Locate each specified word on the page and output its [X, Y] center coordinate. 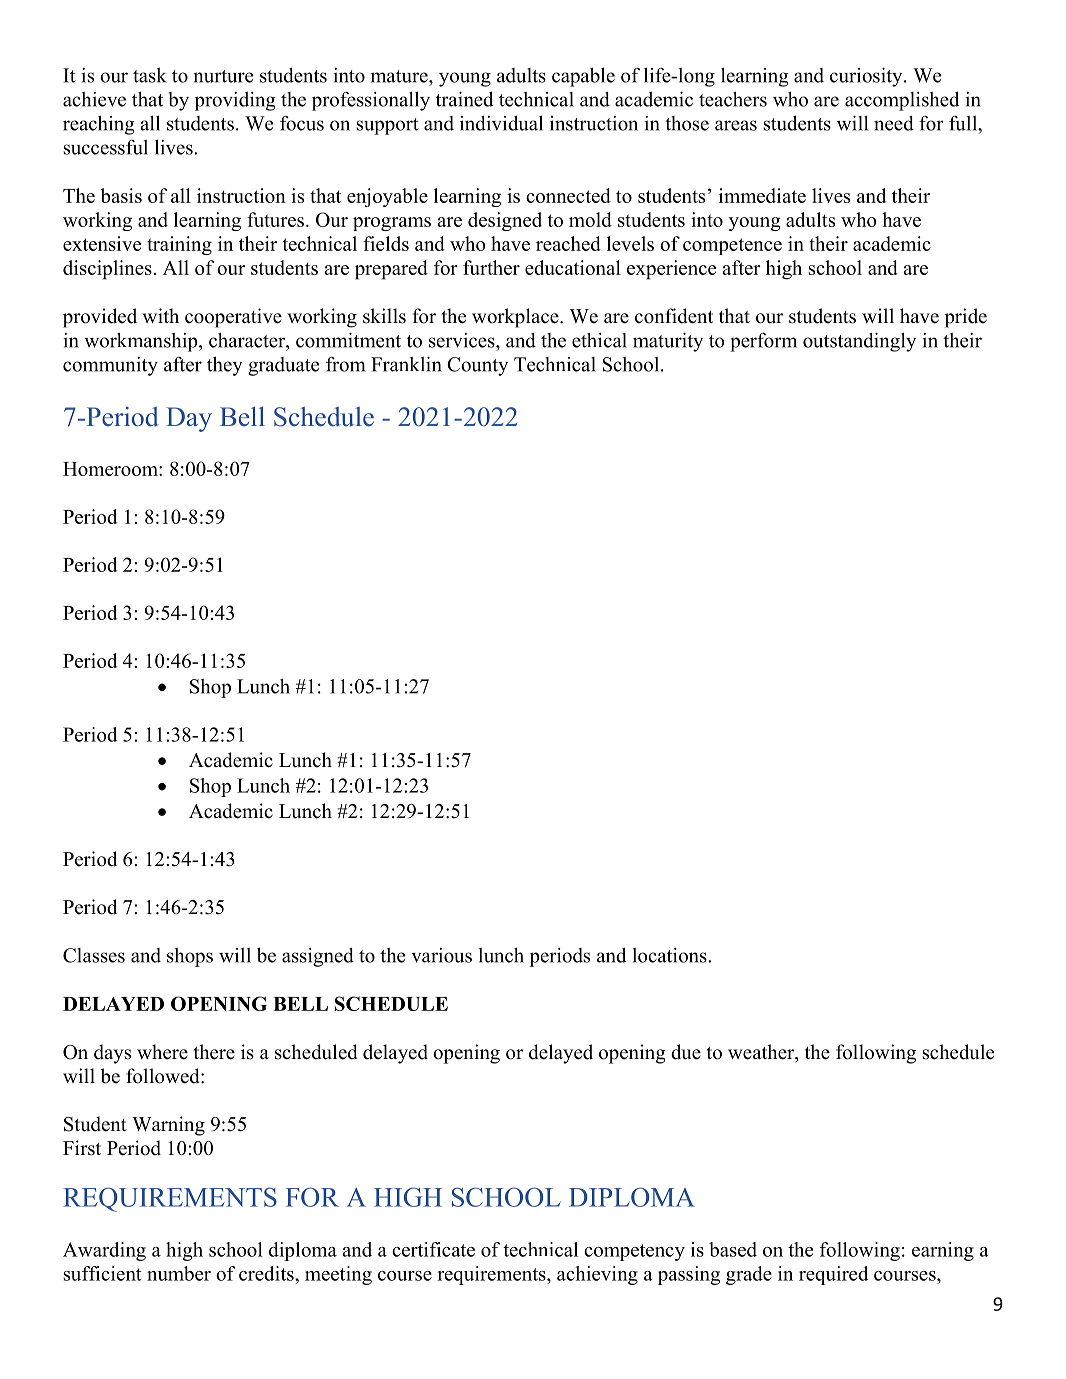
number [179, 1273]
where [162, 1052]
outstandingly [859, 342]
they [225, 366]
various [441, 955]
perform [763, 342]
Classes [94, 955]
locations [671, 955]
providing [235, 101]
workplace [516, 318]
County [477, 366]
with [160, 315]
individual [501, 123]
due [686, 1052]
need [894, 123]
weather [762, 1053]
